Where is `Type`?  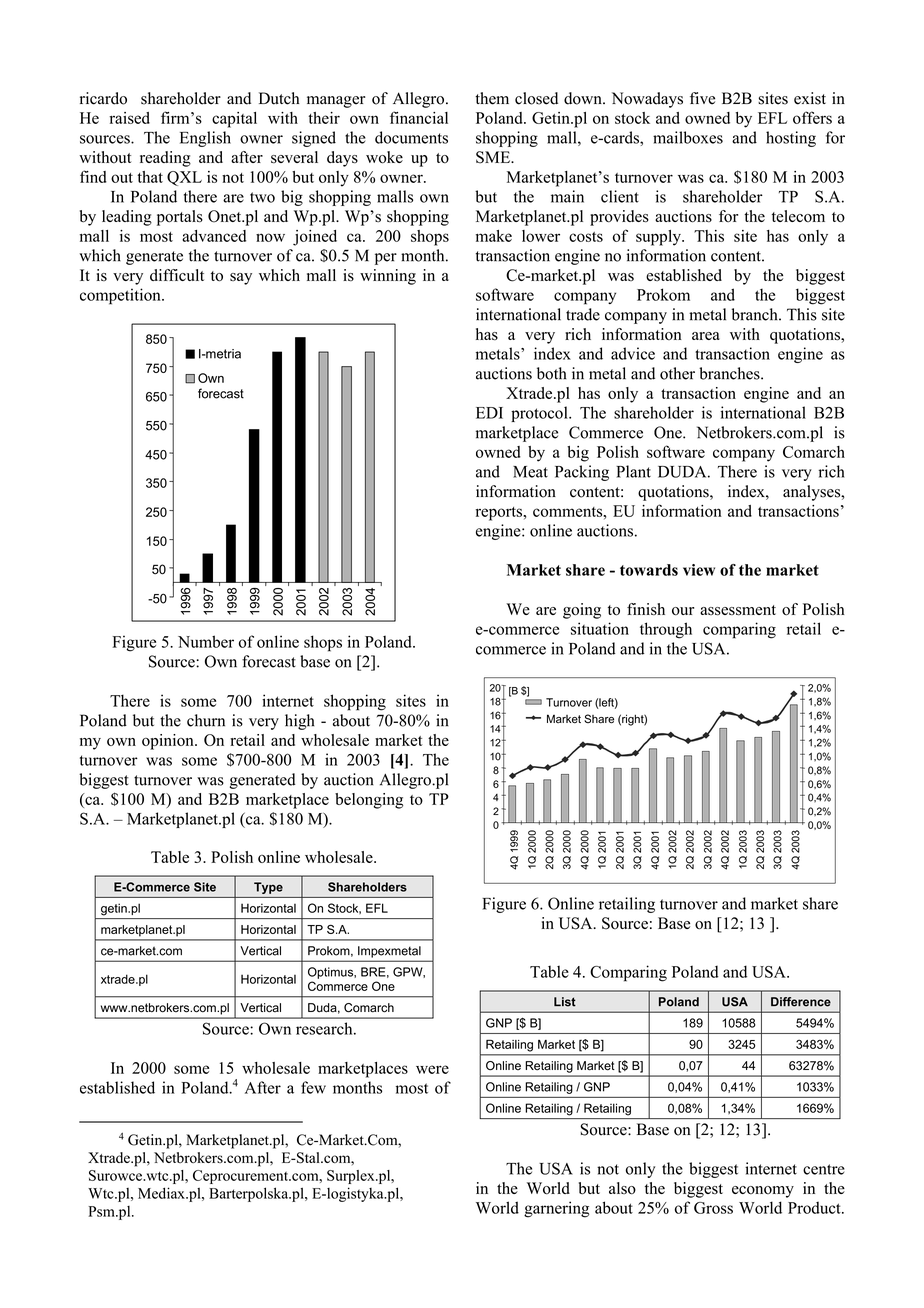
Type is located at coordinates (268, 888).
